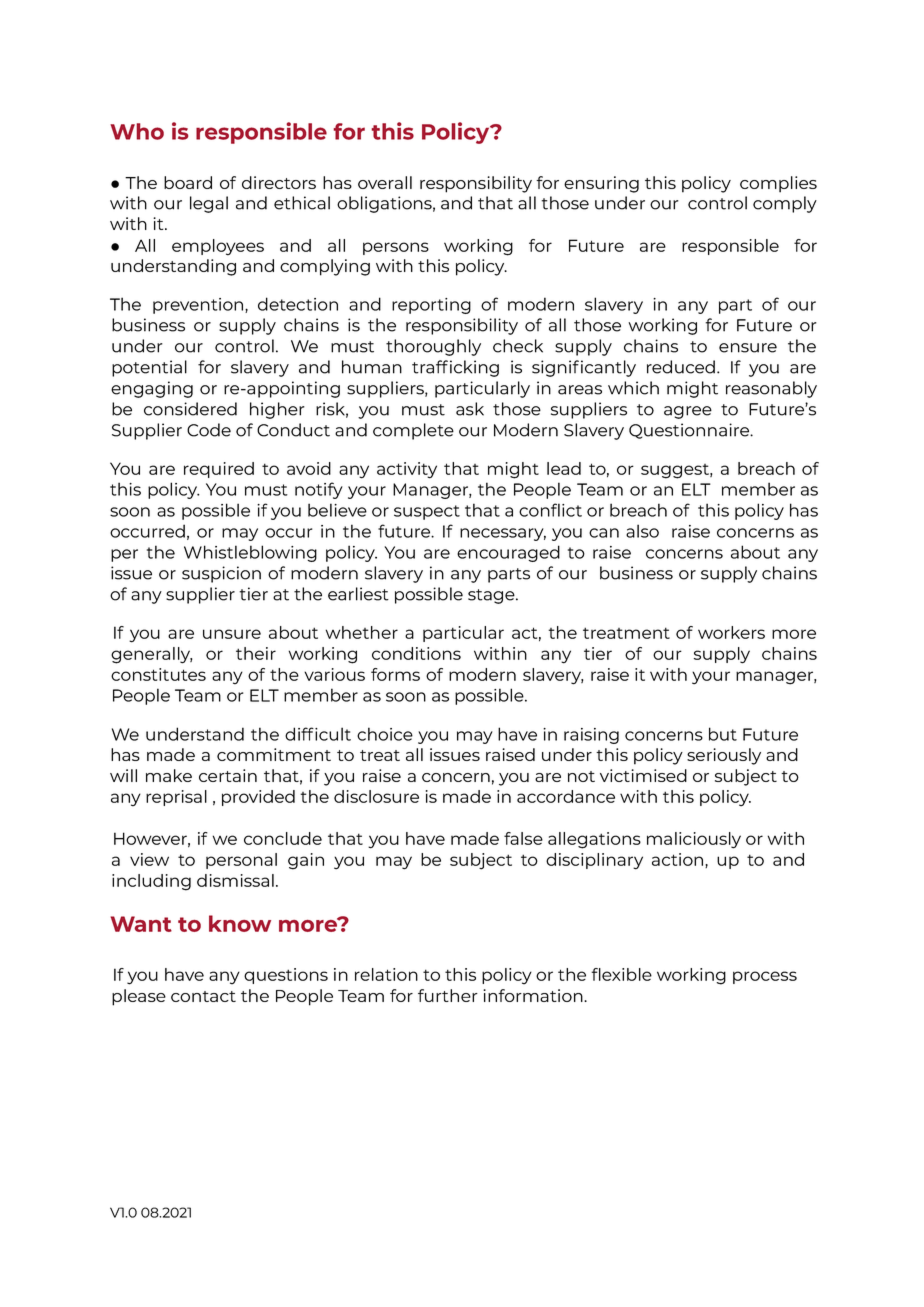  Describe the element at coordinates (158, 674) in the screenshot. I see `constitutes` at that location.
